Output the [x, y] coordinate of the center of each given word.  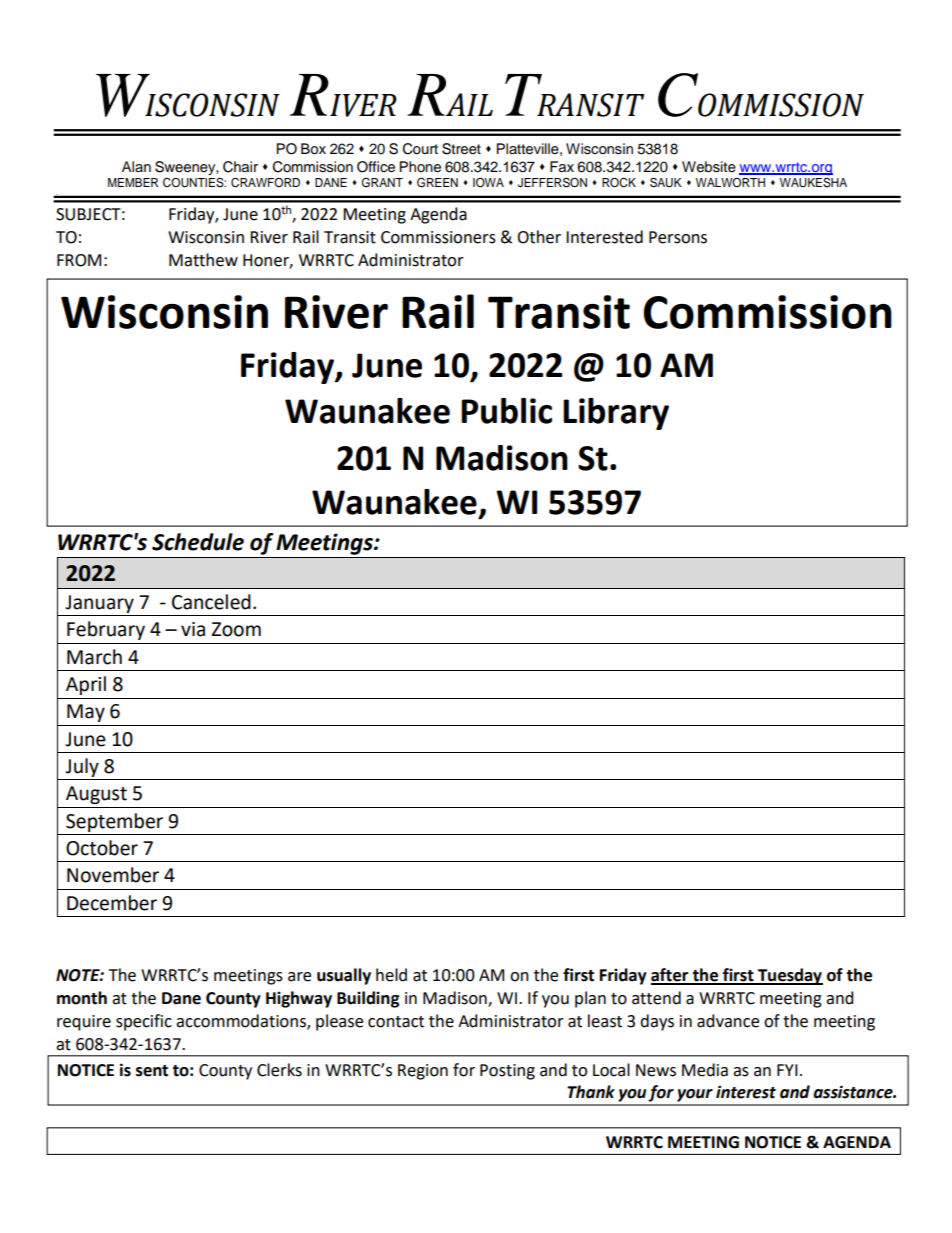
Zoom [236, 629]
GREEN [437, 182]
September [114, 822]
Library [616, 414]
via [193, 629]
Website [709, 167]
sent [152, 1071]
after [671, 976]
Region [423, 1072]
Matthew [203, 260]
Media [705, 1070]
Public [506, 411]
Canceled [211, 602]
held [391, 975]
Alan [136, 166]
